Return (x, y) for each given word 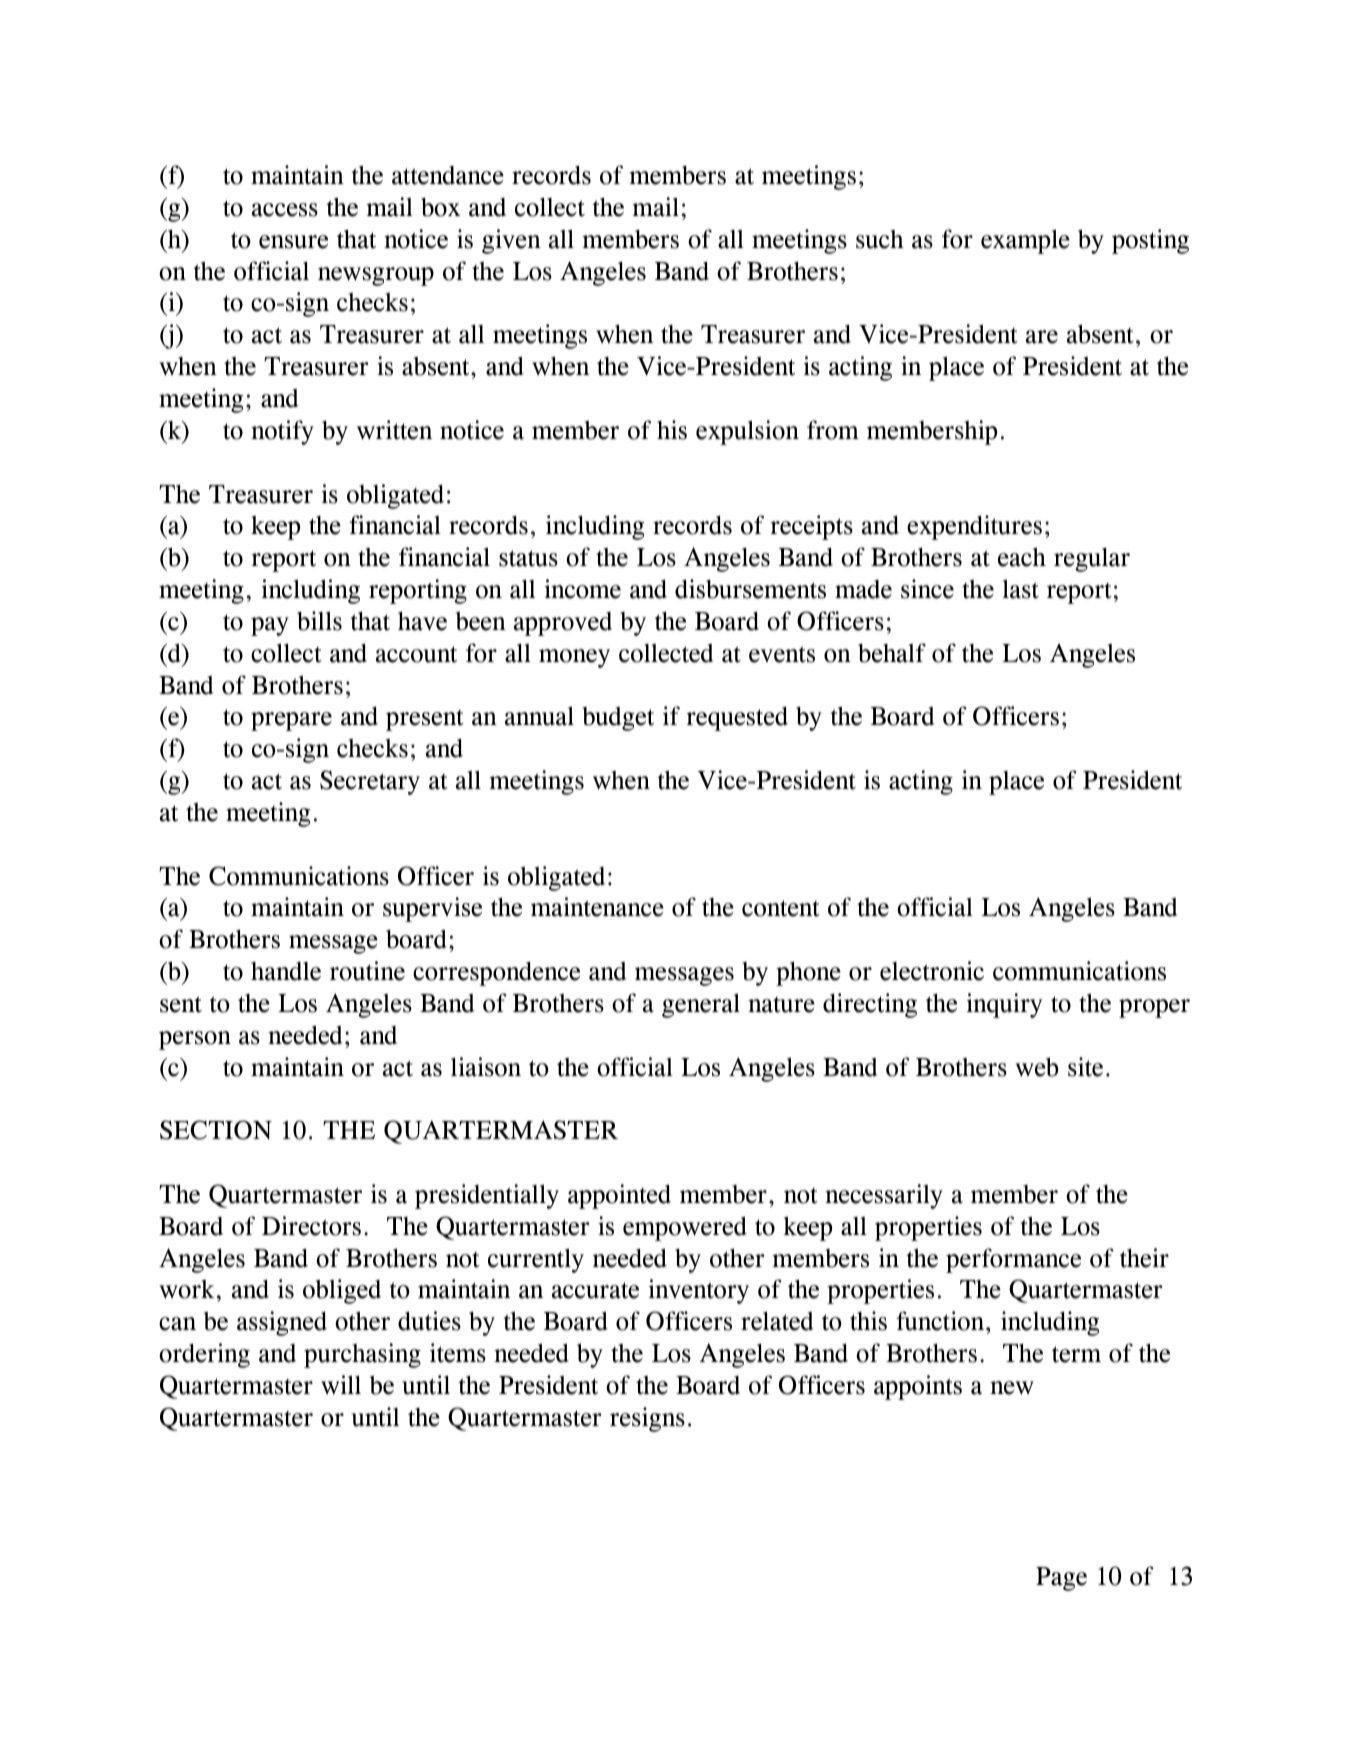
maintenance (597, 907)
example (1025, 241)
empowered (685, 1228)
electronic (932, 971)
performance (1013, 1260)
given (511, 241)
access (285, 210)
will (341, 1385)
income (583, 589)
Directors (311, 1226)
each (1022, 557)
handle (286, 971)
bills (319, 621)
